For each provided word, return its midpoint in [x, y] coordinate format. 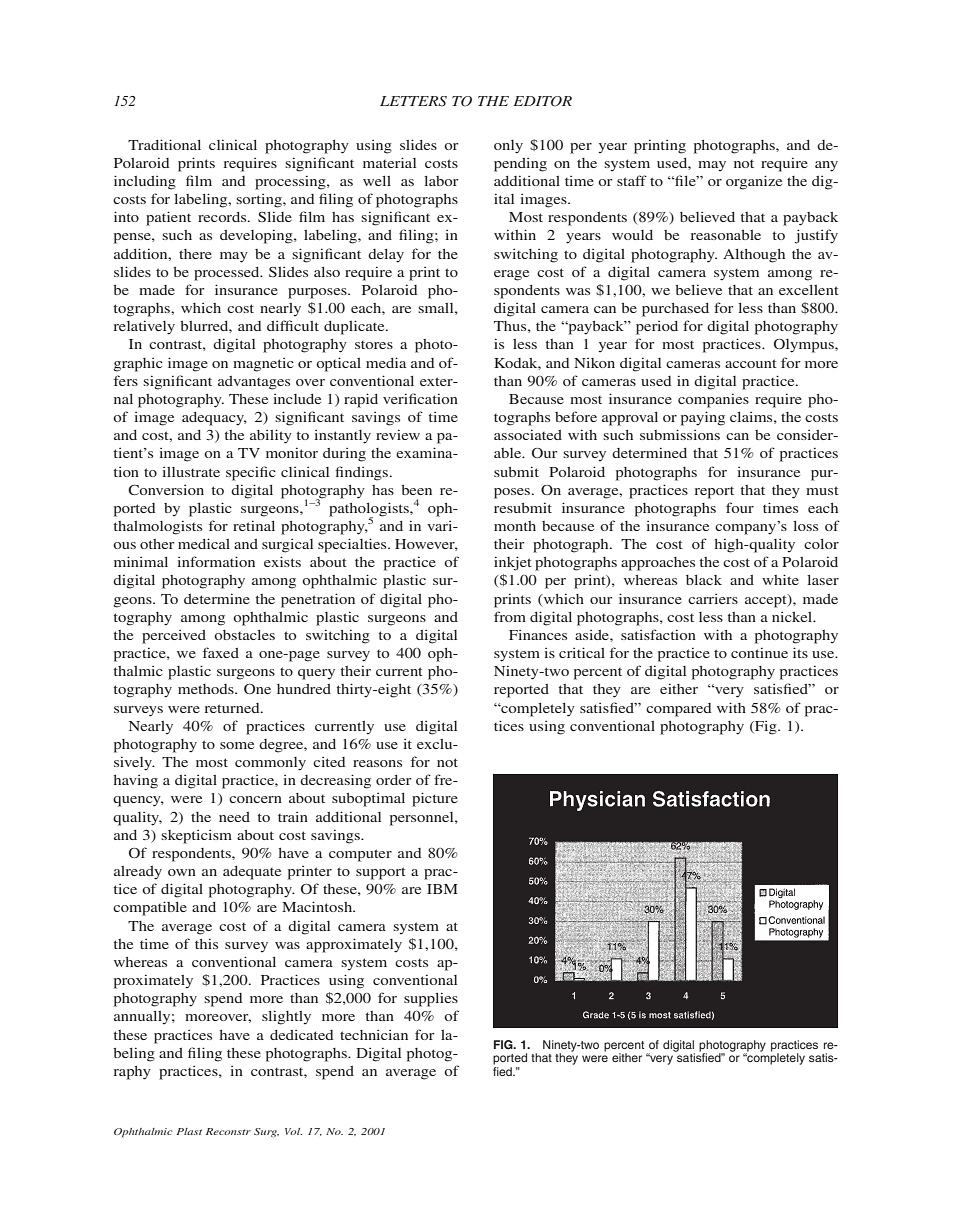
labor [441, 181]
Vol [293, 1131]
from [510, 616]
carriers [713, 599]
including [145, 182]
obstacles [244, 635]
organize [754, 182]
